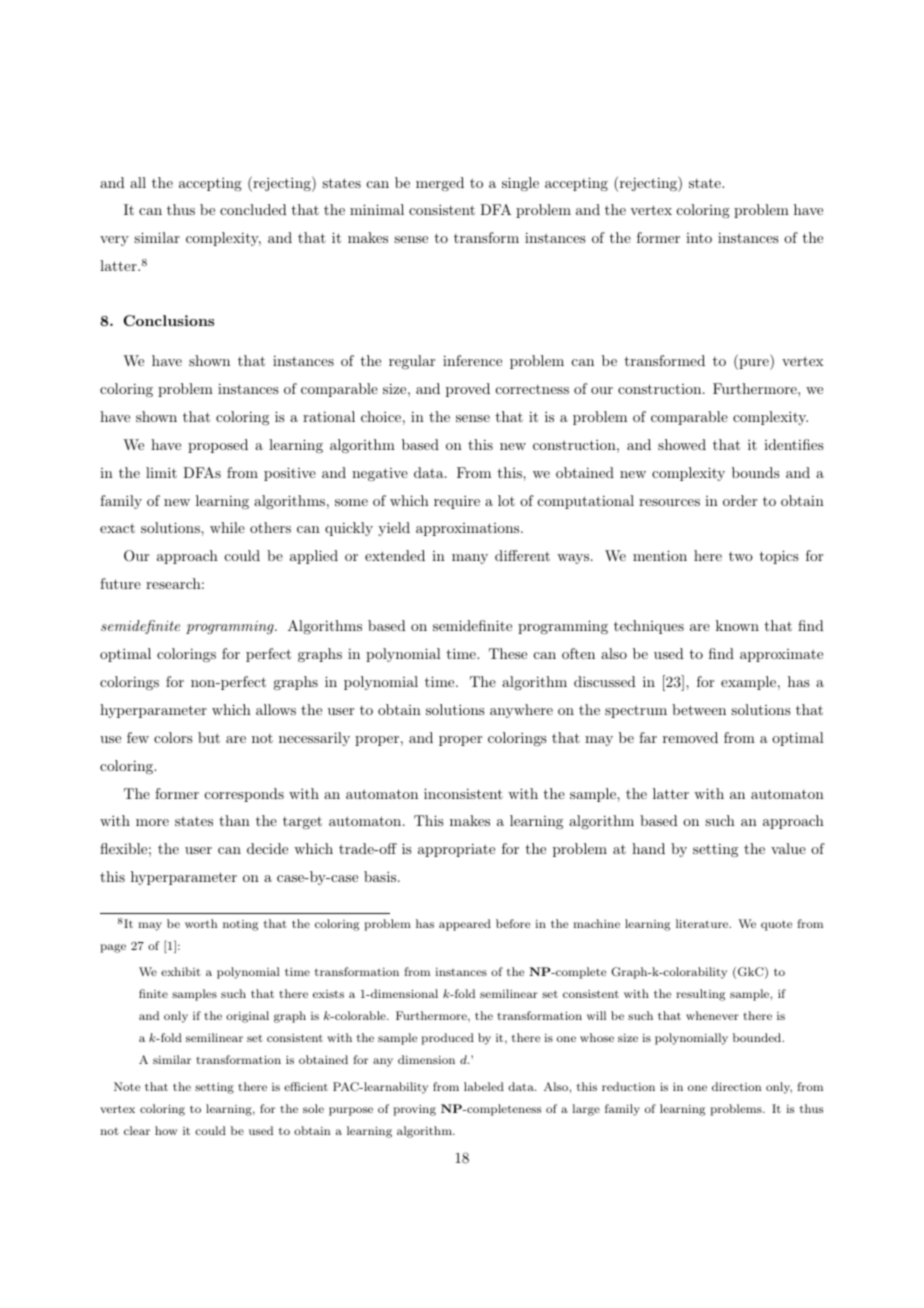  I want to click on allows, so click(276, 709).
